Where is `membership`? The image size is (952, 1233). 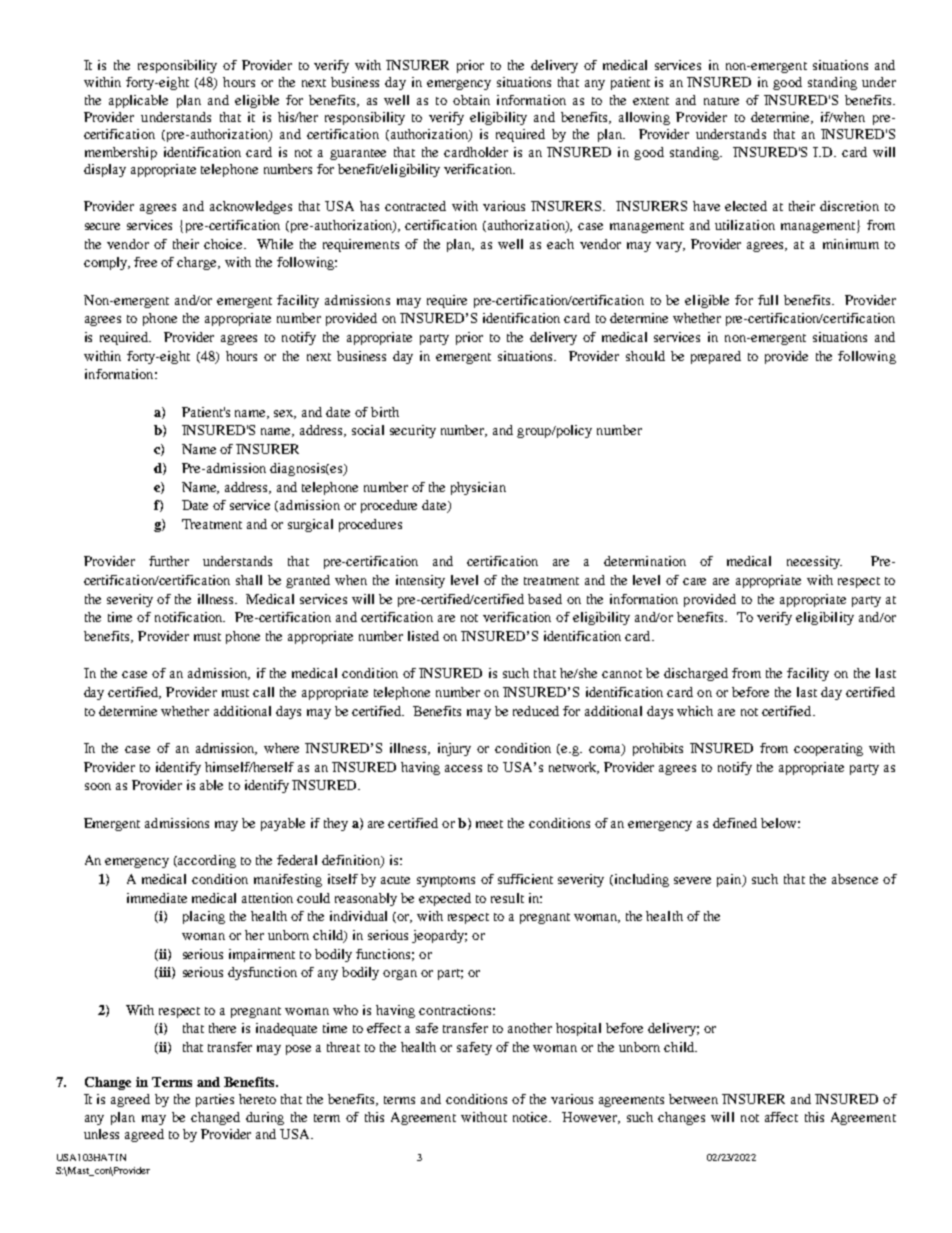
membership is located at coordinates (121, 153).
